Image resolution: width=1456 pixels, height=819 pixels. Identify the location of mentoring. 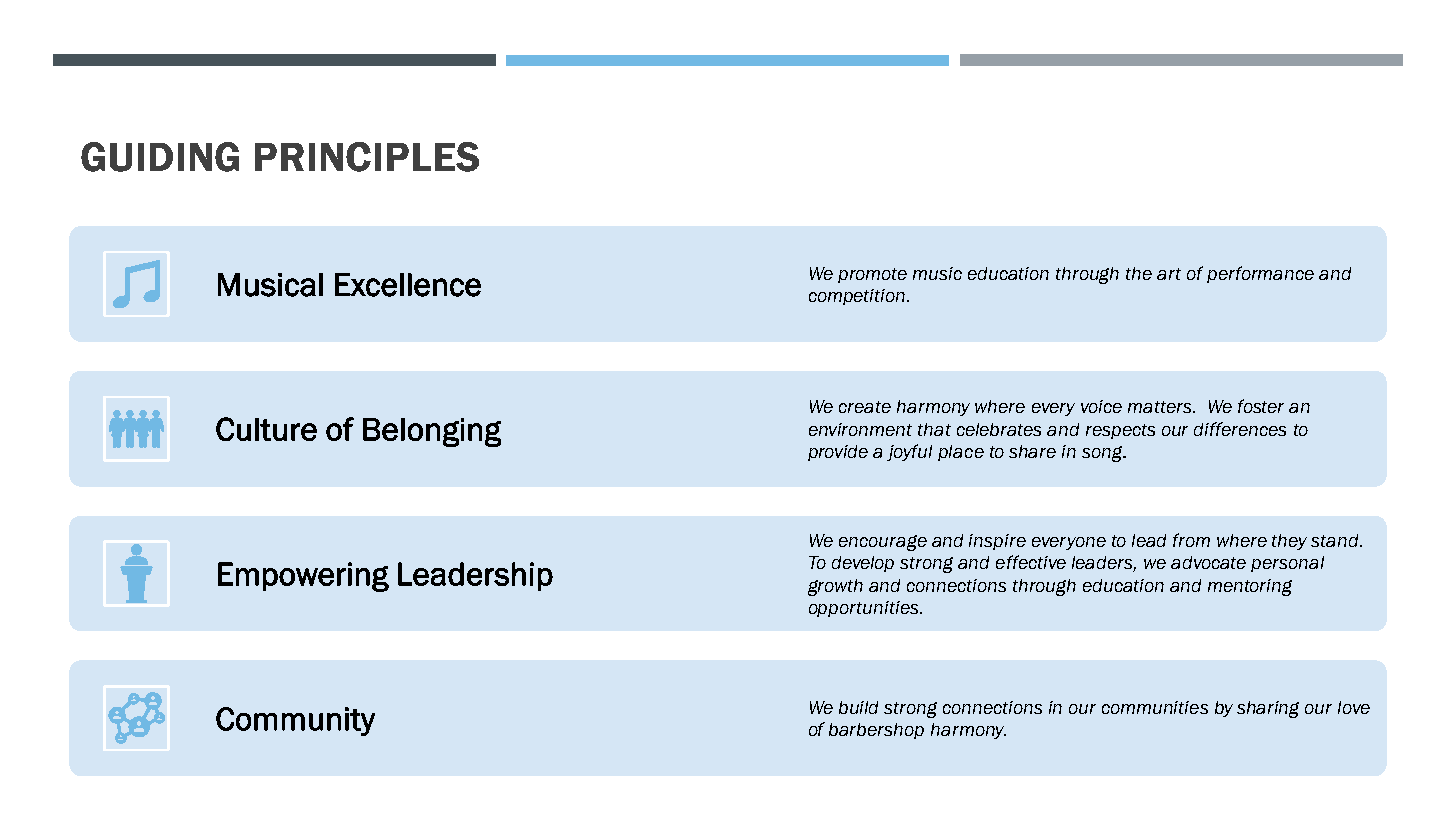
(1250, 587).
